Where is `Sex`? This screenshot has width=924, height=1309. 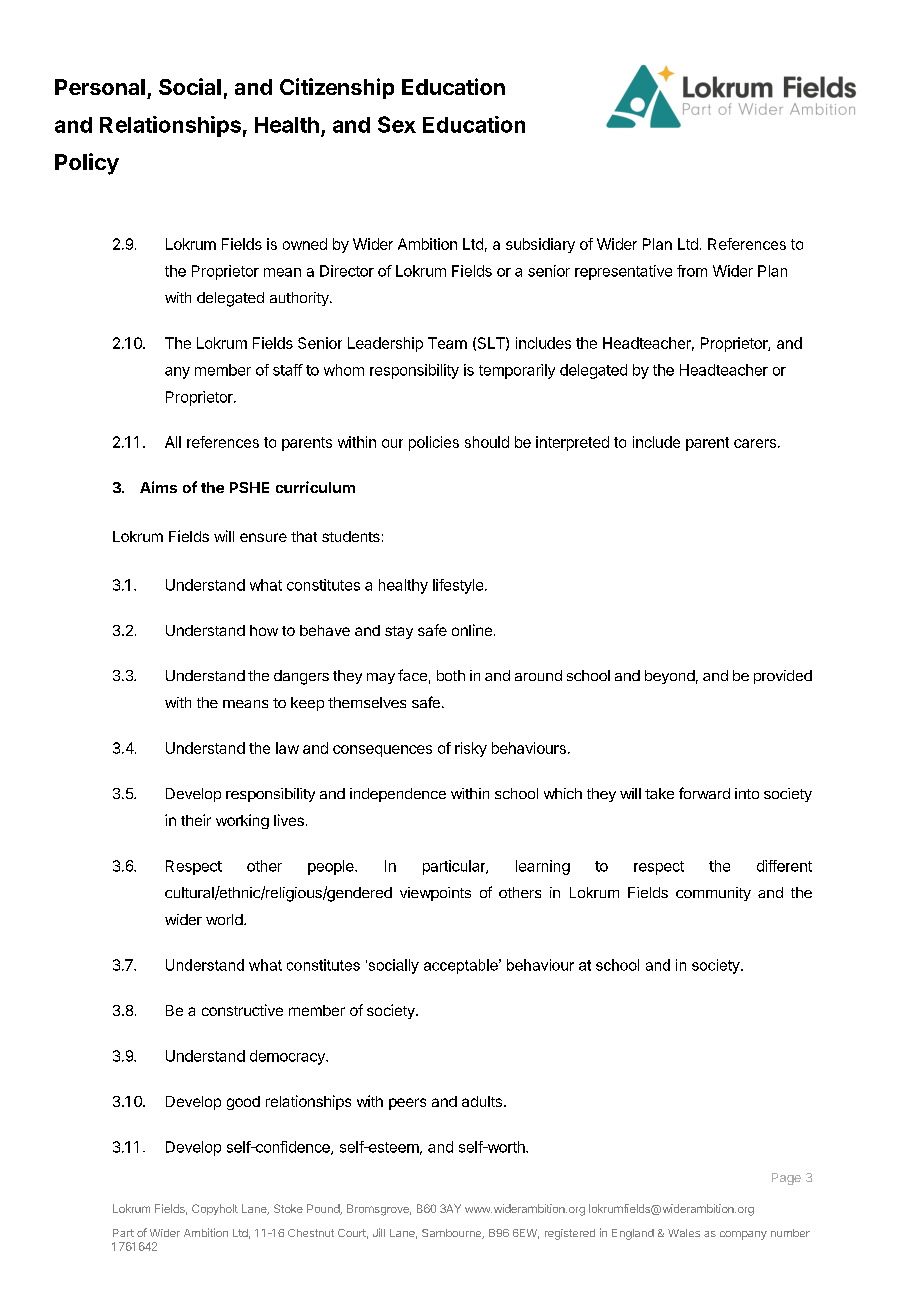 Sex is located at coordinates (397, 124).
